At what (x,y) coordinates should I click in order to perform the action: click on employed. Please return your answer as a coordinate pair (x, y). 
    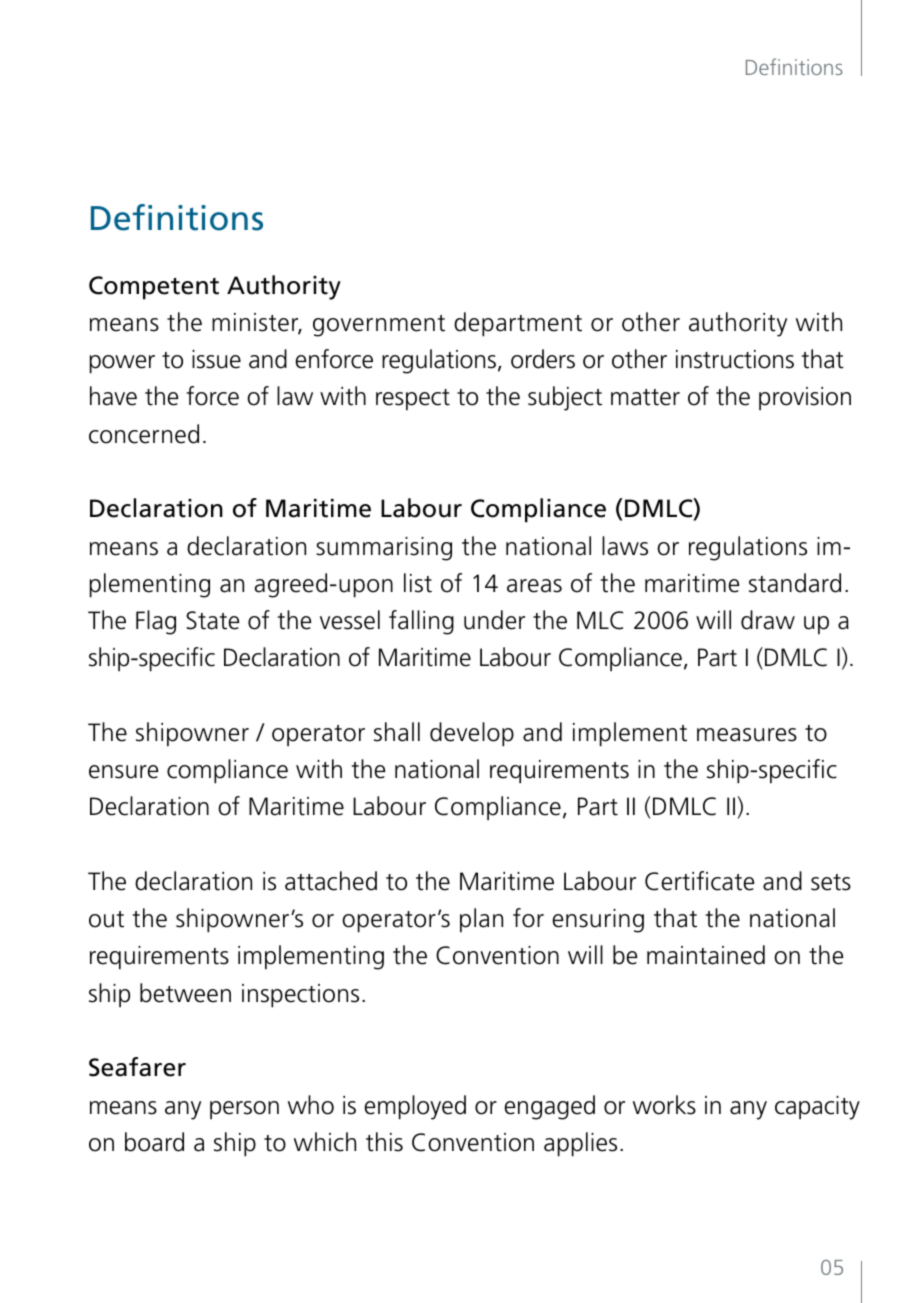
    Looking at the image, I should click on (415, 1107).
